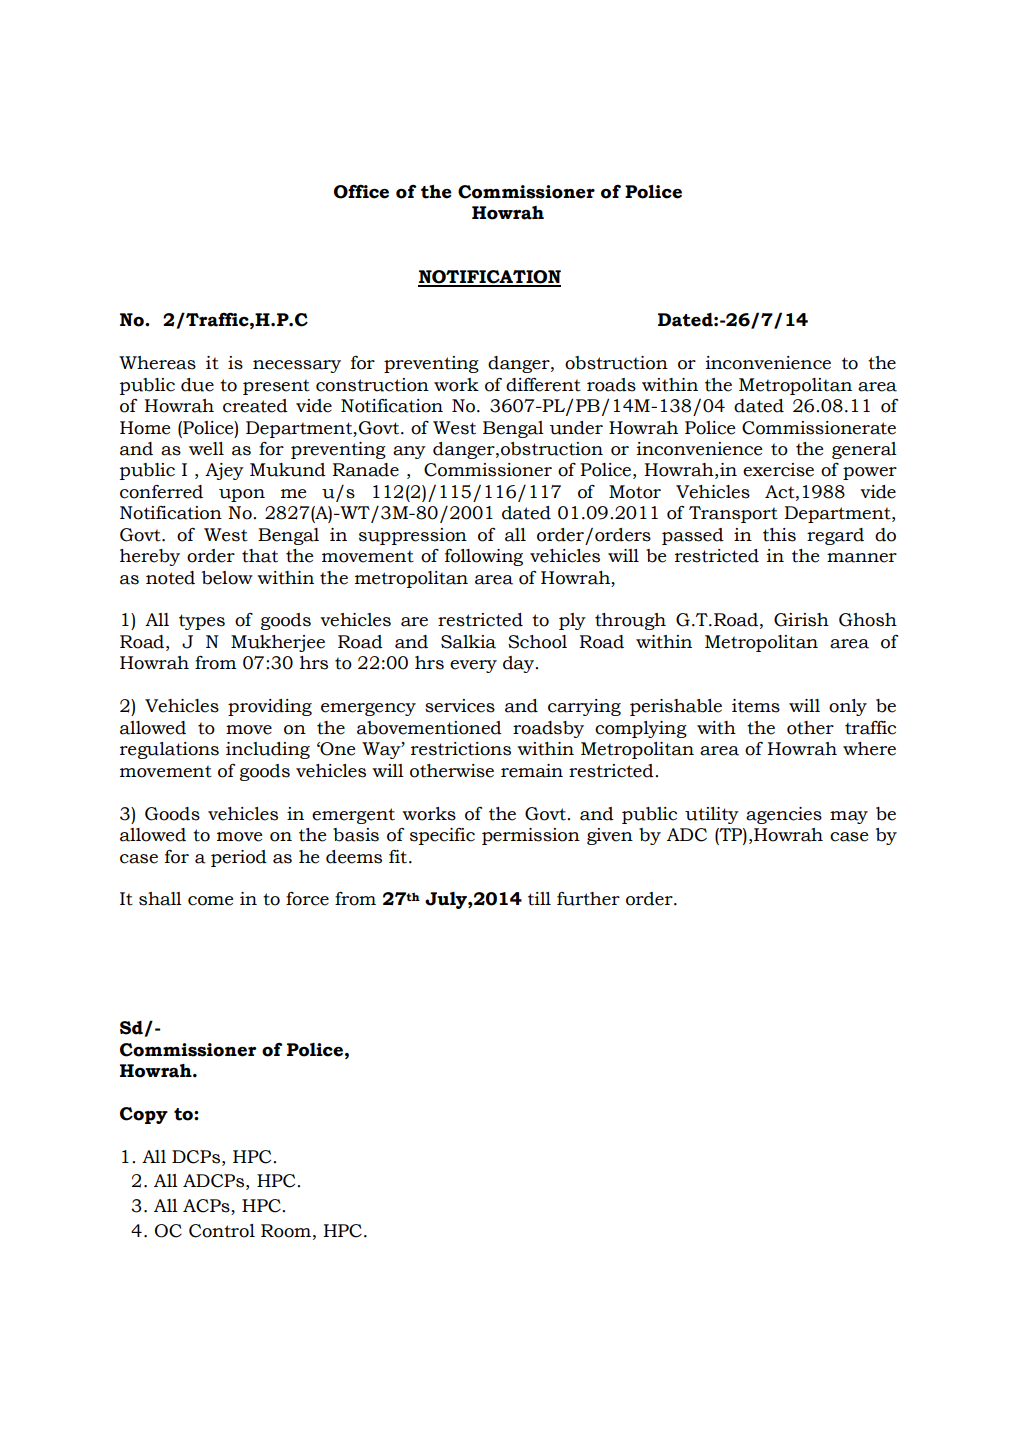  I want to click on general, so click(864, 450).
